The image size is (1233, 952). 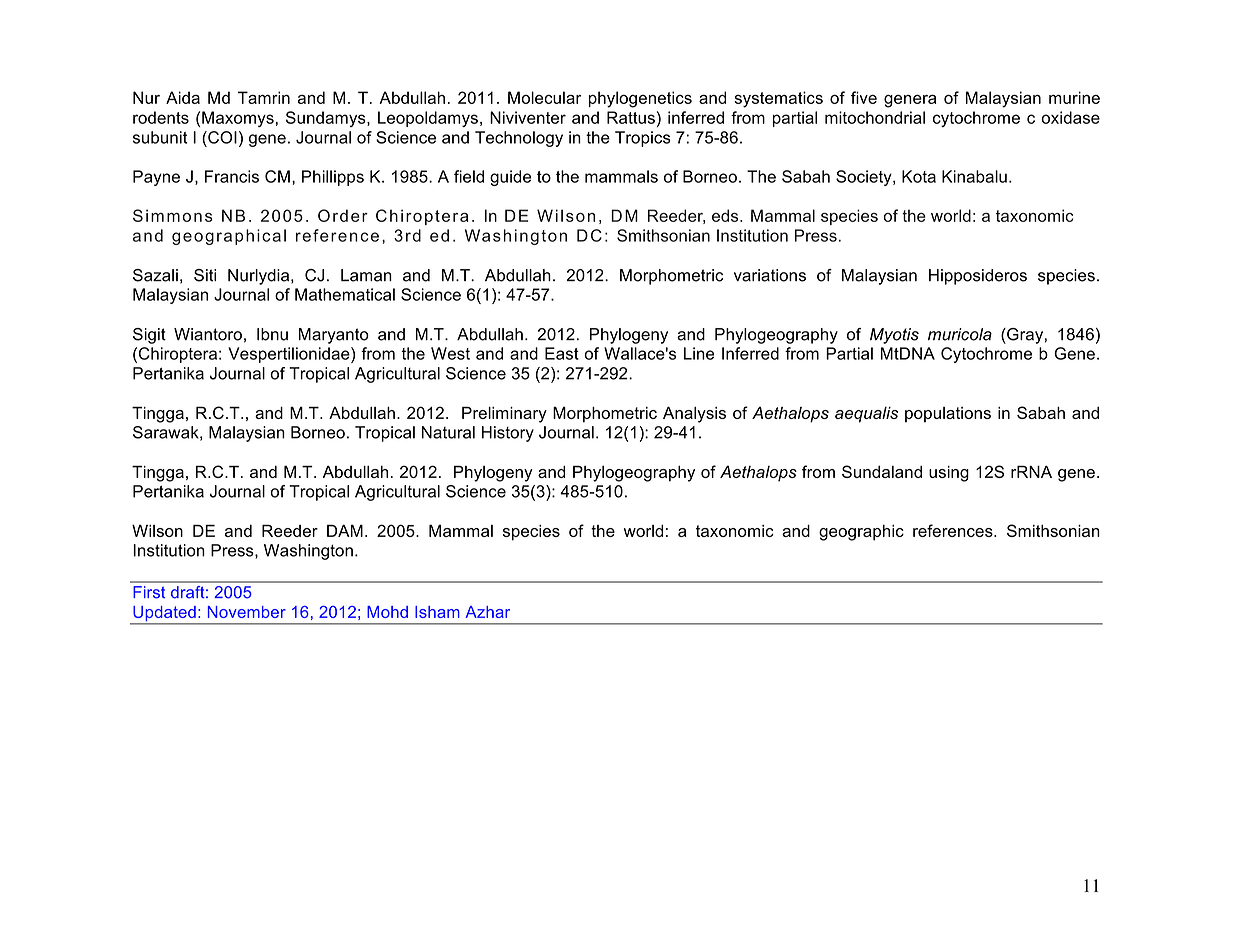 What do you see at coordinates (875, 117) in the page?
I see `mitochondrial` at bounding box center [875, 117].
